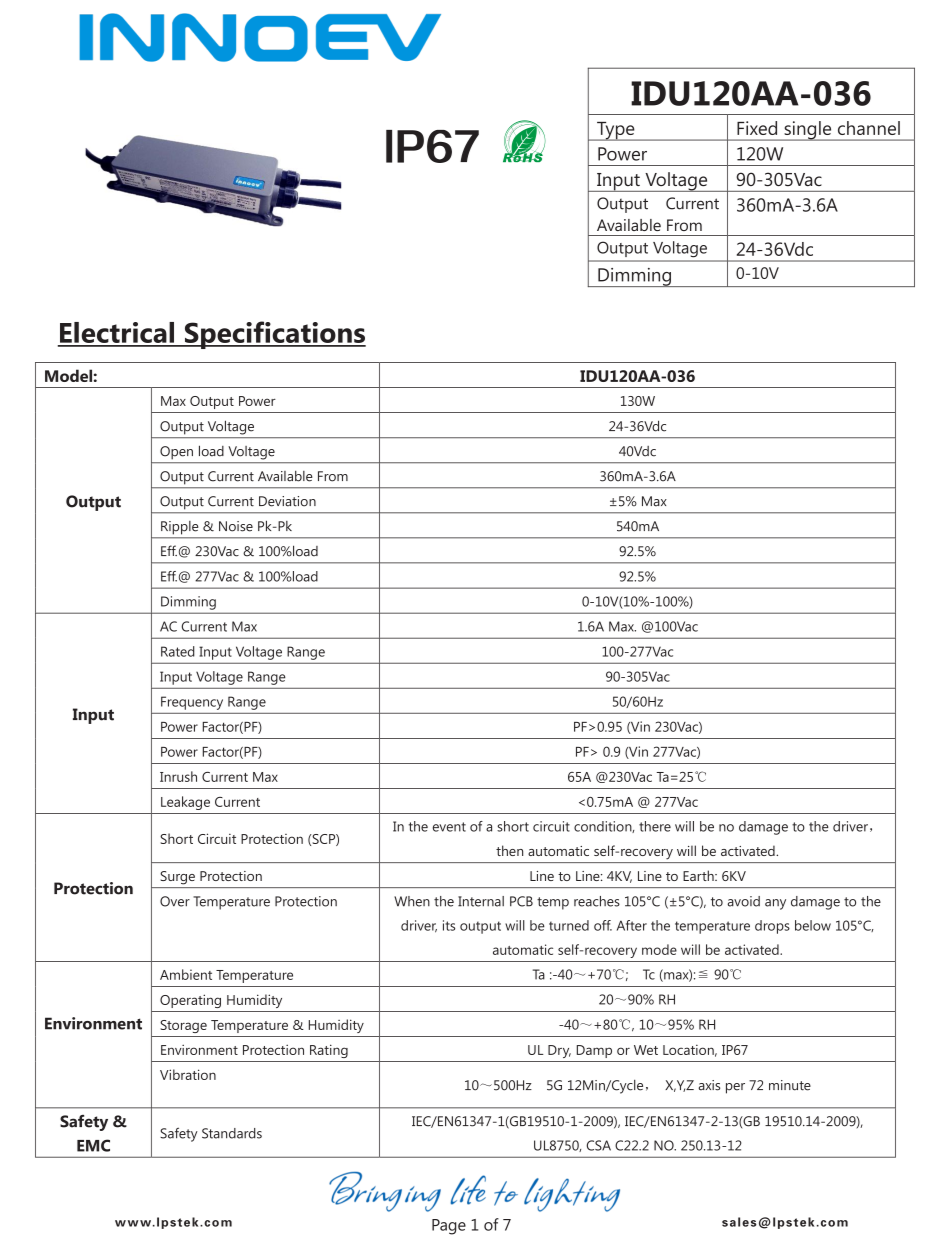 The width and height of the screenshot is (952, 1246). I want to click on any, so click(775, 904).
